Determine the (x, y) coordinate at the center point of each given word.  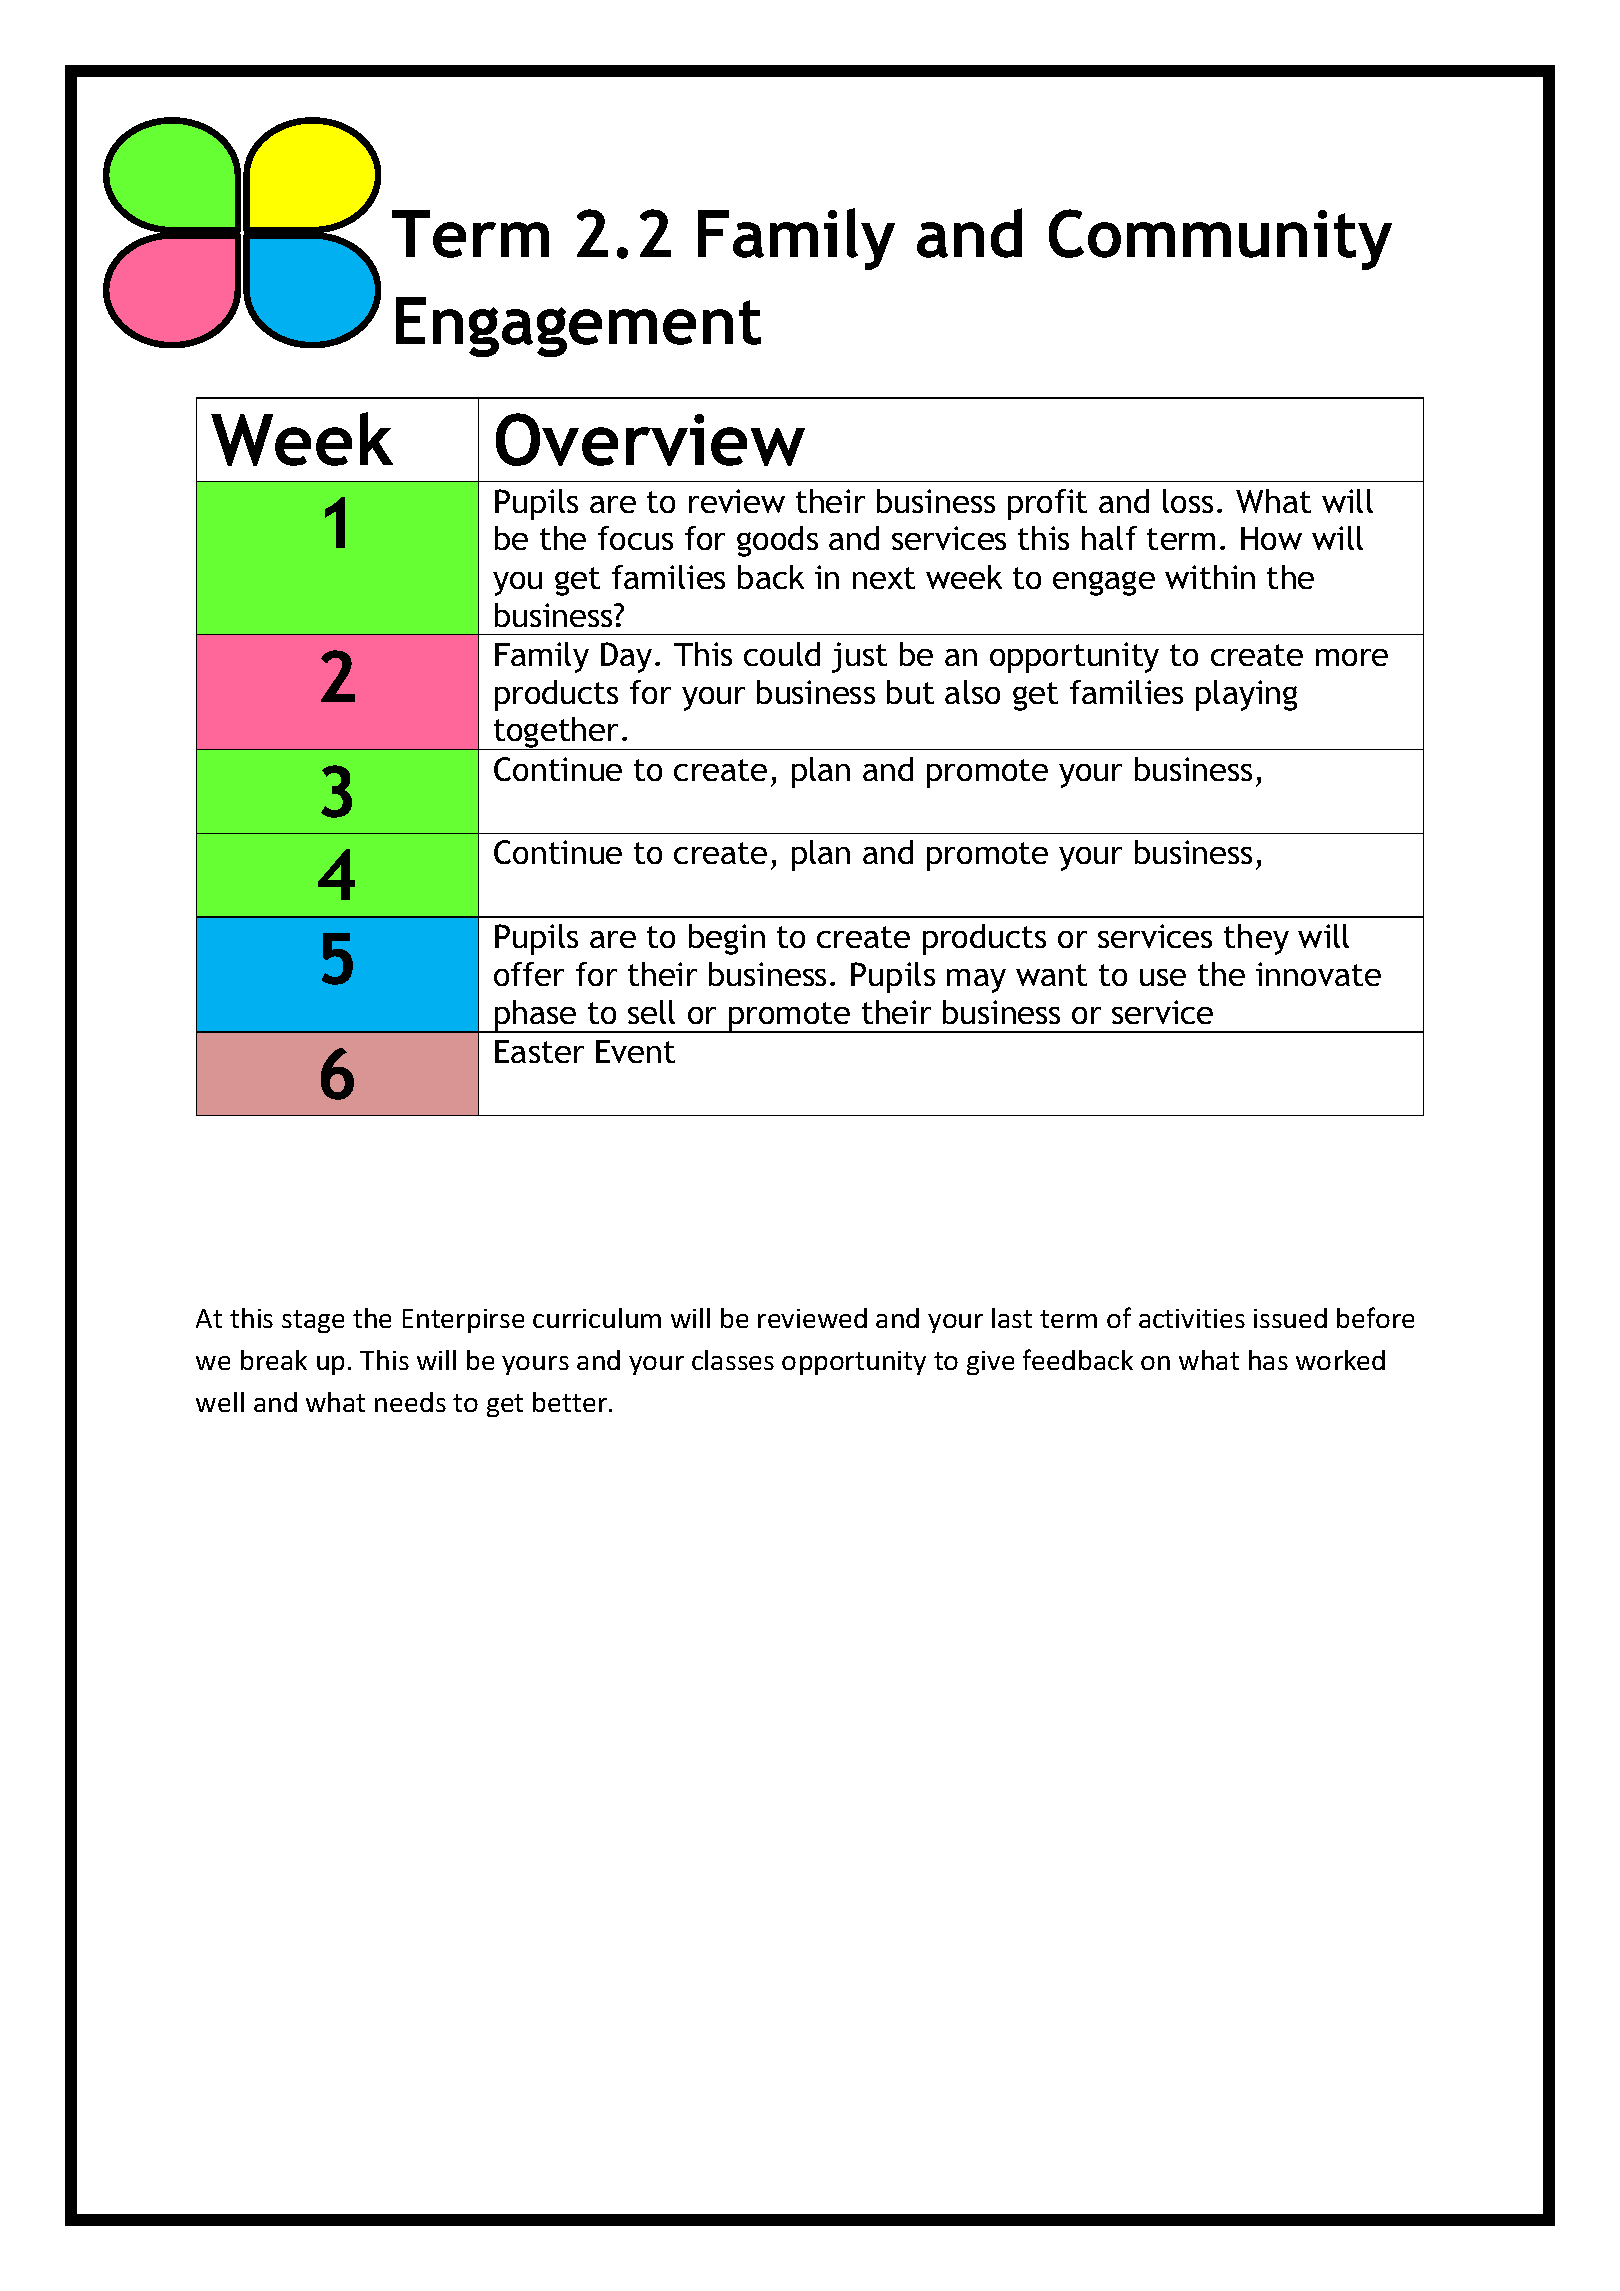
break (274, 1360)
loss (1188, 501)
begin (727, 939)
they (1256, 939)
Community (1220, 239)
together (557, 733)
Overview (650, 439)
